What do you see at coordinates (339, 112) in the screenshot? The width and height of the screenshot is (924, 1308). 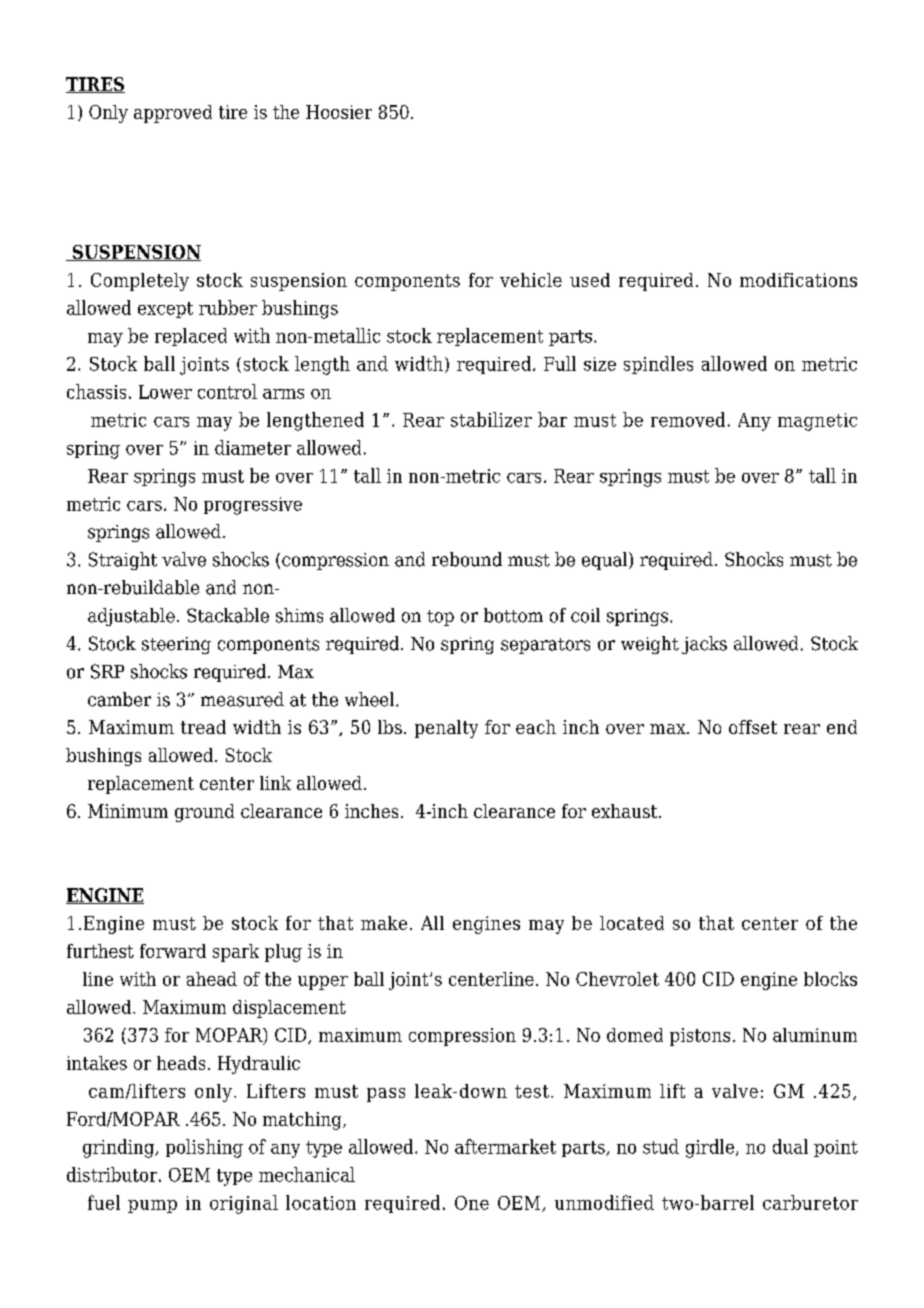 I see `Hoosier` at bounding box center [339, 112].
